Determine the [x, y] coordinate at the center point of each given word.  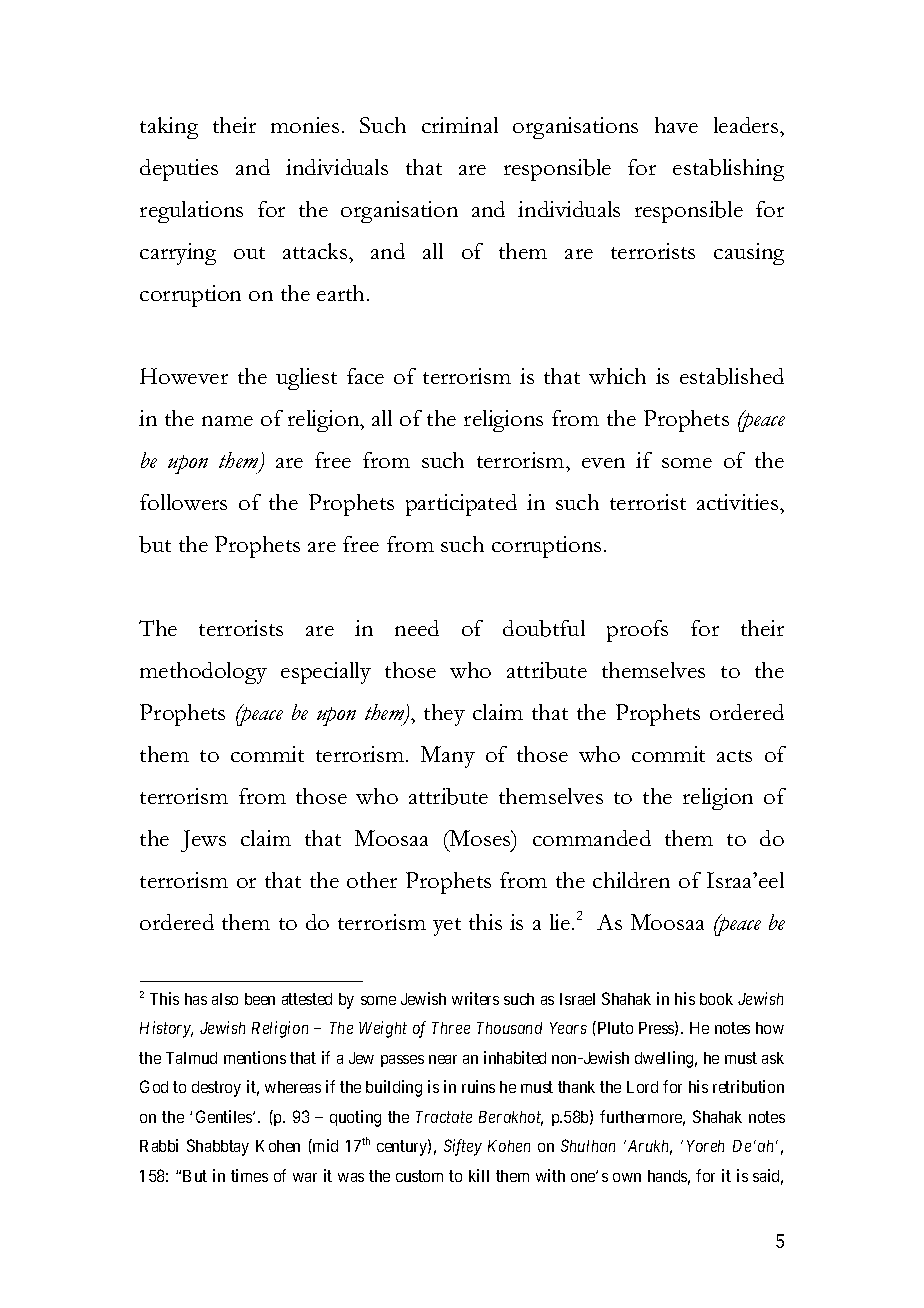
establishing [728, 170]
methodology [203, 673]
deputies [179, 170]
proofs [637, 631]
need [417, 628]
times [249, 1175]
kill [479, 1175]
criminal [460, 125]
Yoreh [705, 1146]
